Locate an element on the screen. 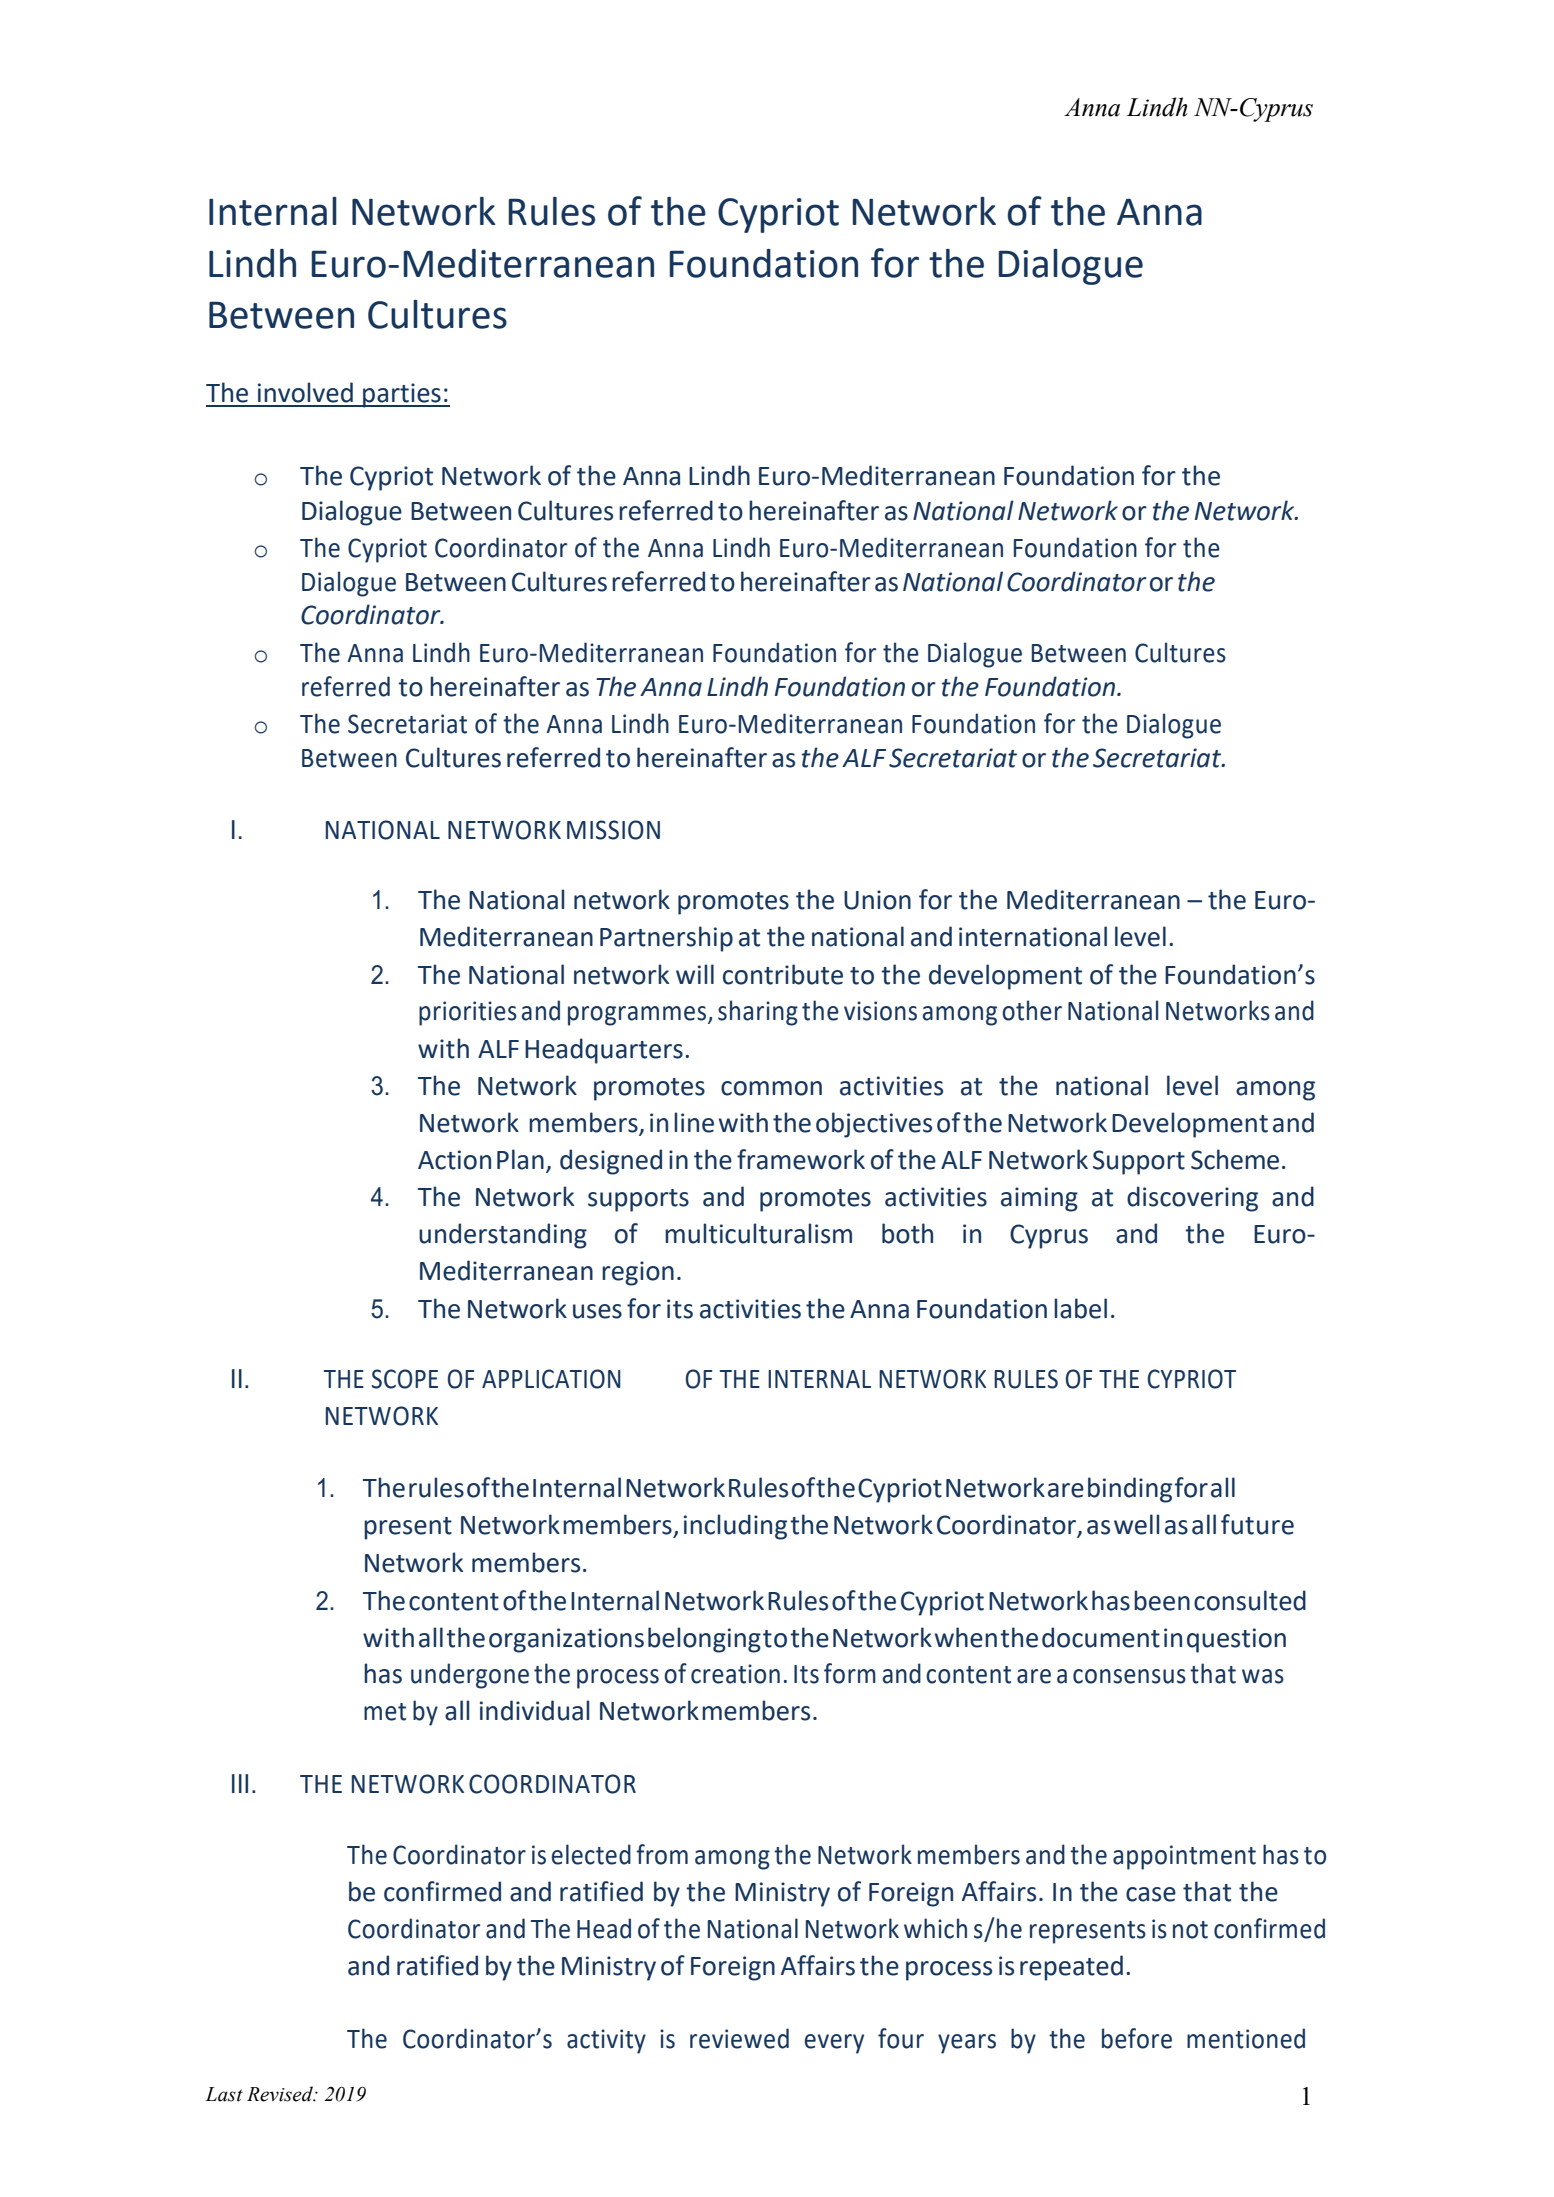 The width and height of the screenshot is (1554, 2197). visions is located at coordinates (880, 1011).
